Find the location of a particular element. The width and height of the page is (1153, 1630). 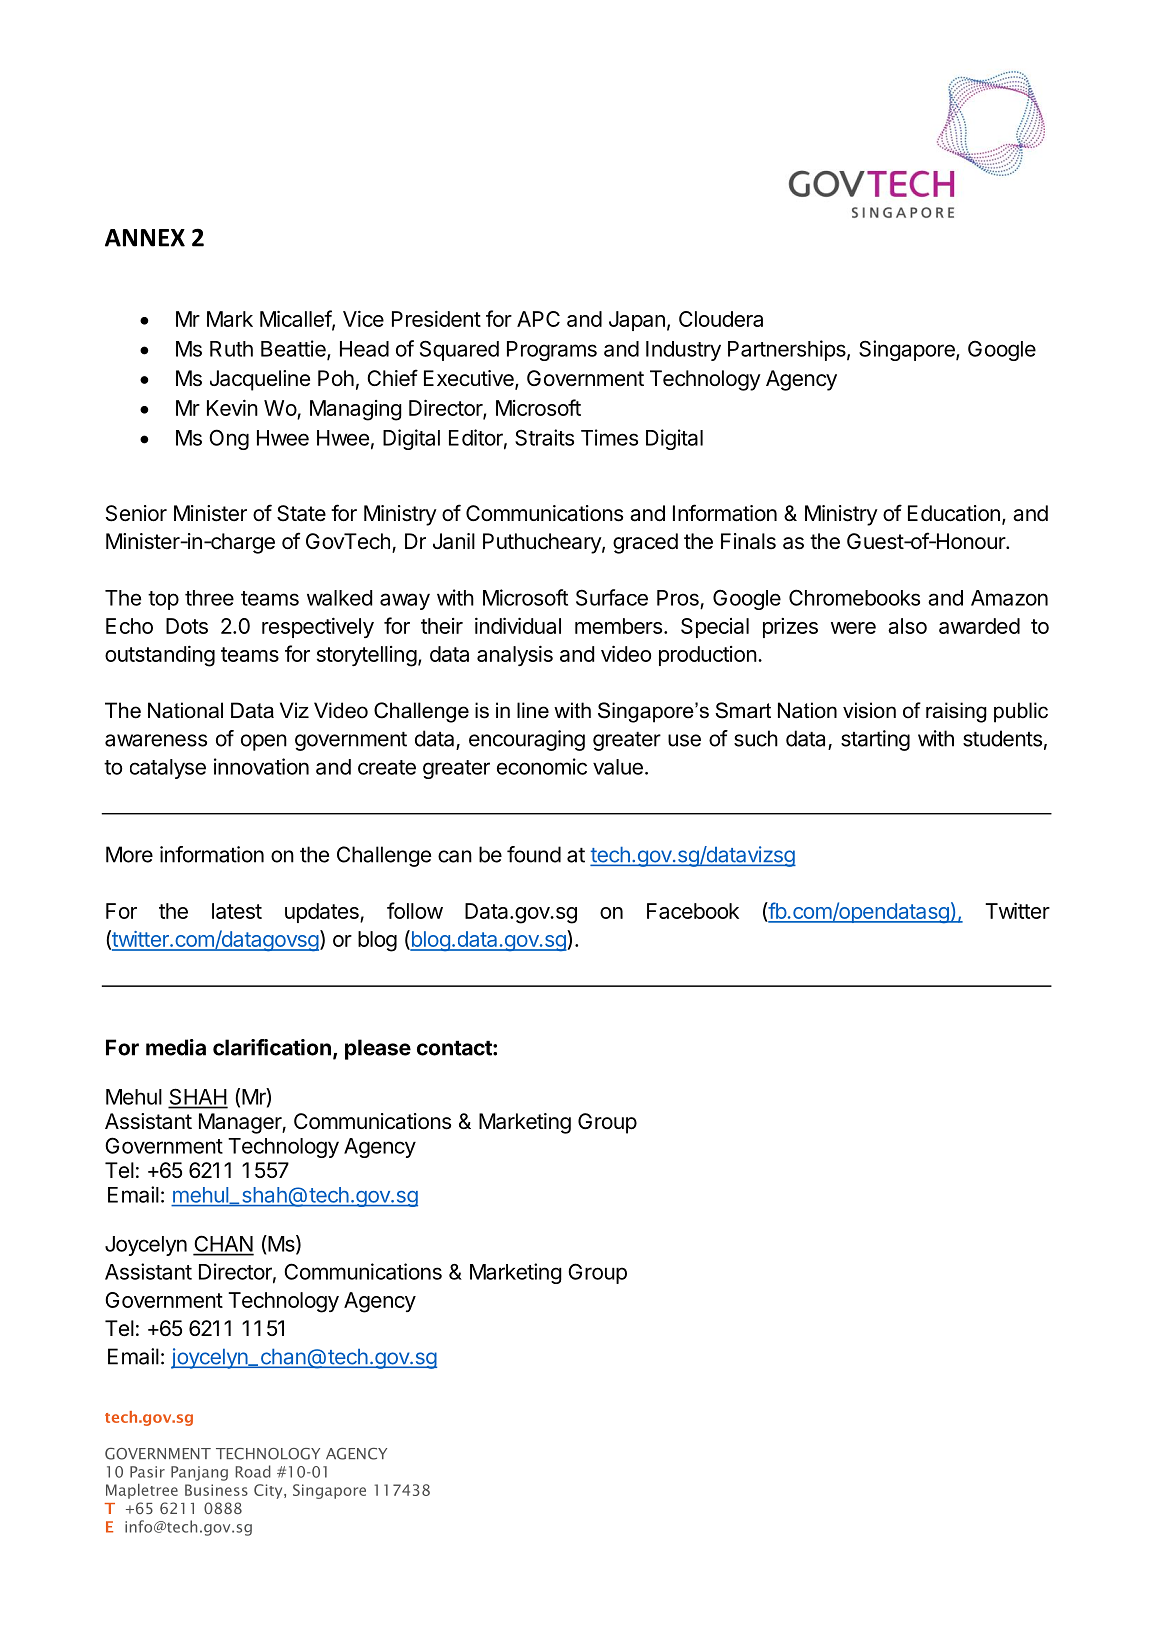

Ruth is located at coordinates (231, 349).
